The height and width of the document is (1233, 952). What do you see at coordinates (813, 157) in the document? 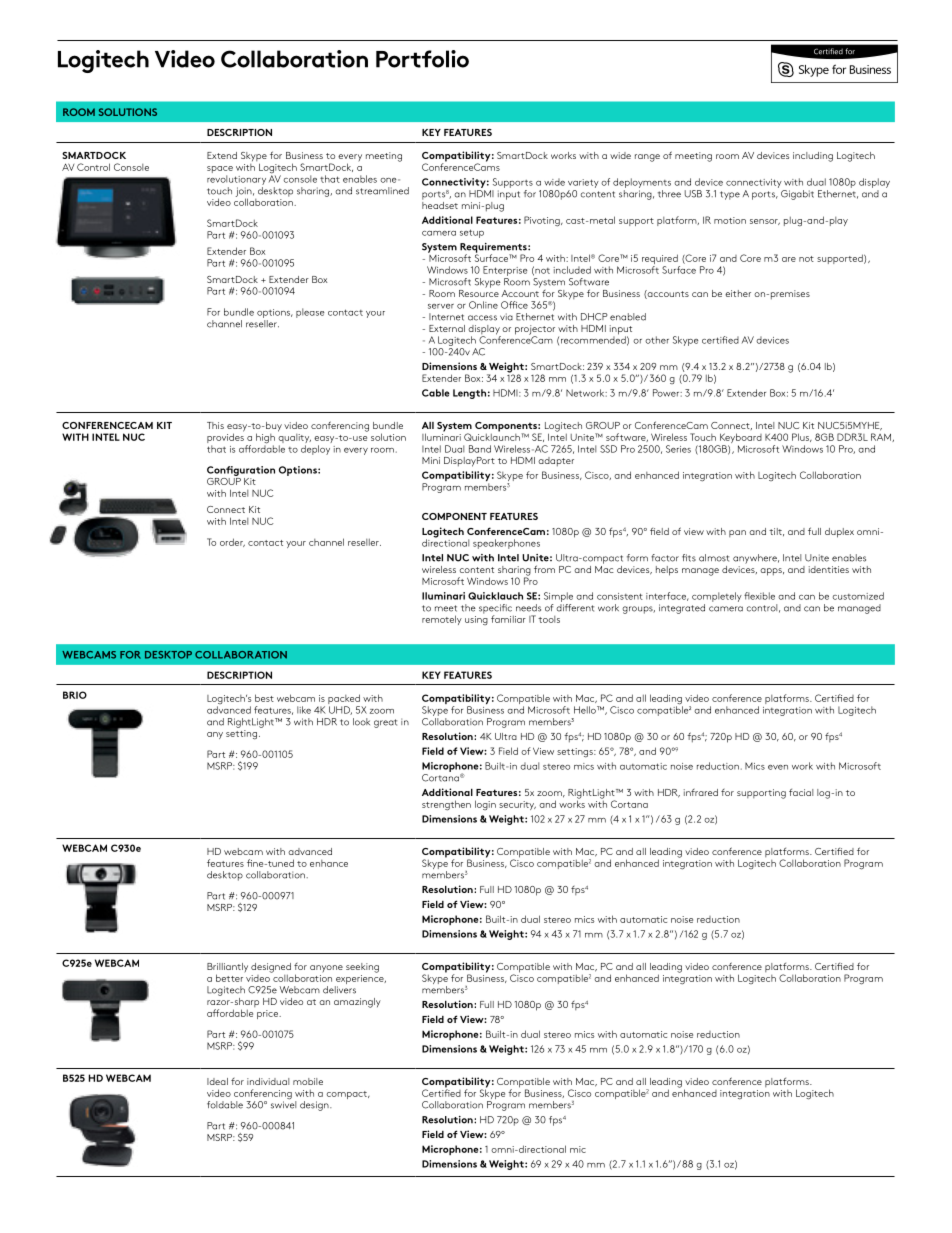
I see `including` at bounding box center [813, 157].
